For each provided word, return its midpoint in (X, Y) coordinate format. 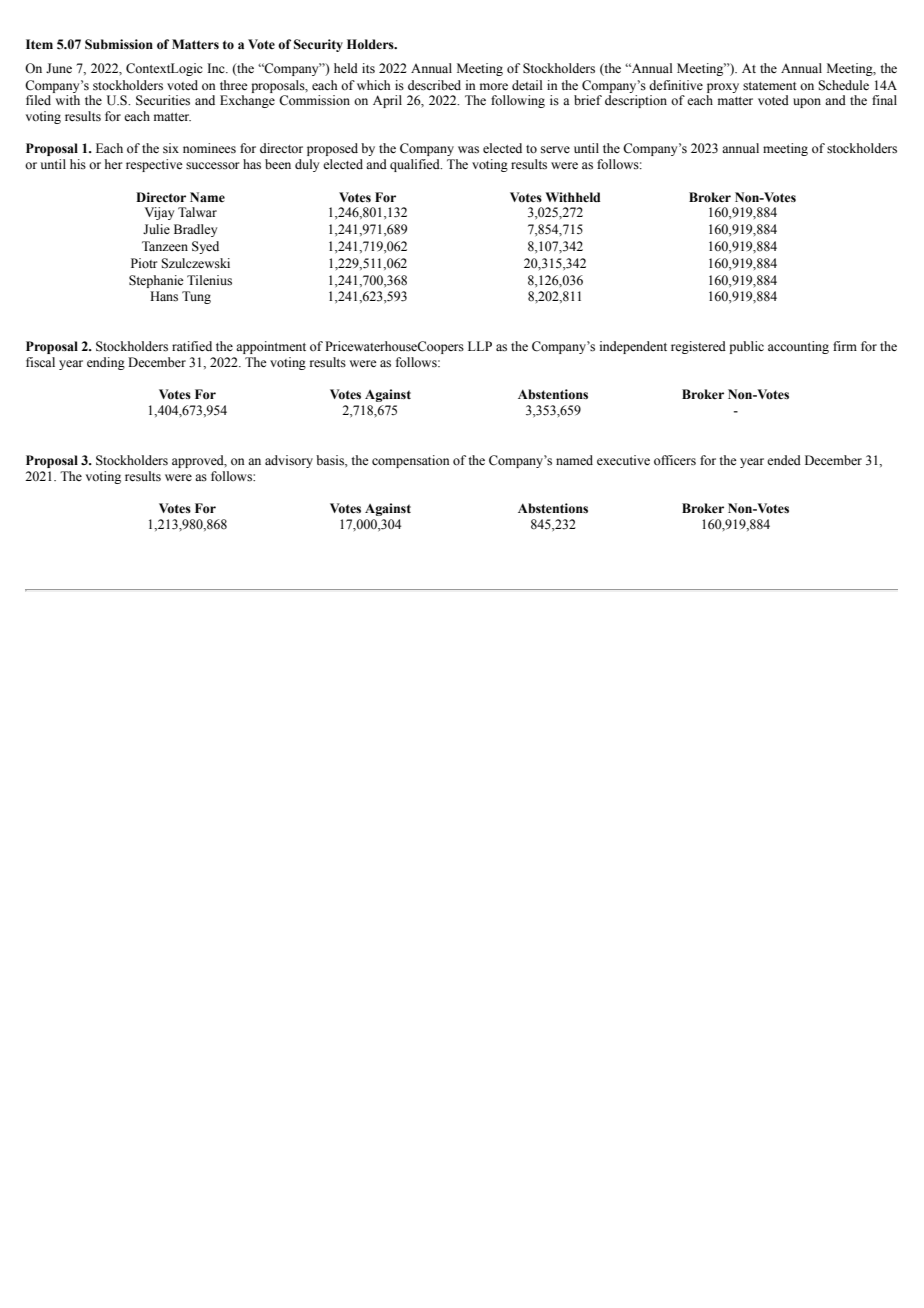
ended (784, 460)
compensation (411, 461)
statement (770, 86)
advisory (289, 461)
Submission (119, 44)
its (368, 68)
